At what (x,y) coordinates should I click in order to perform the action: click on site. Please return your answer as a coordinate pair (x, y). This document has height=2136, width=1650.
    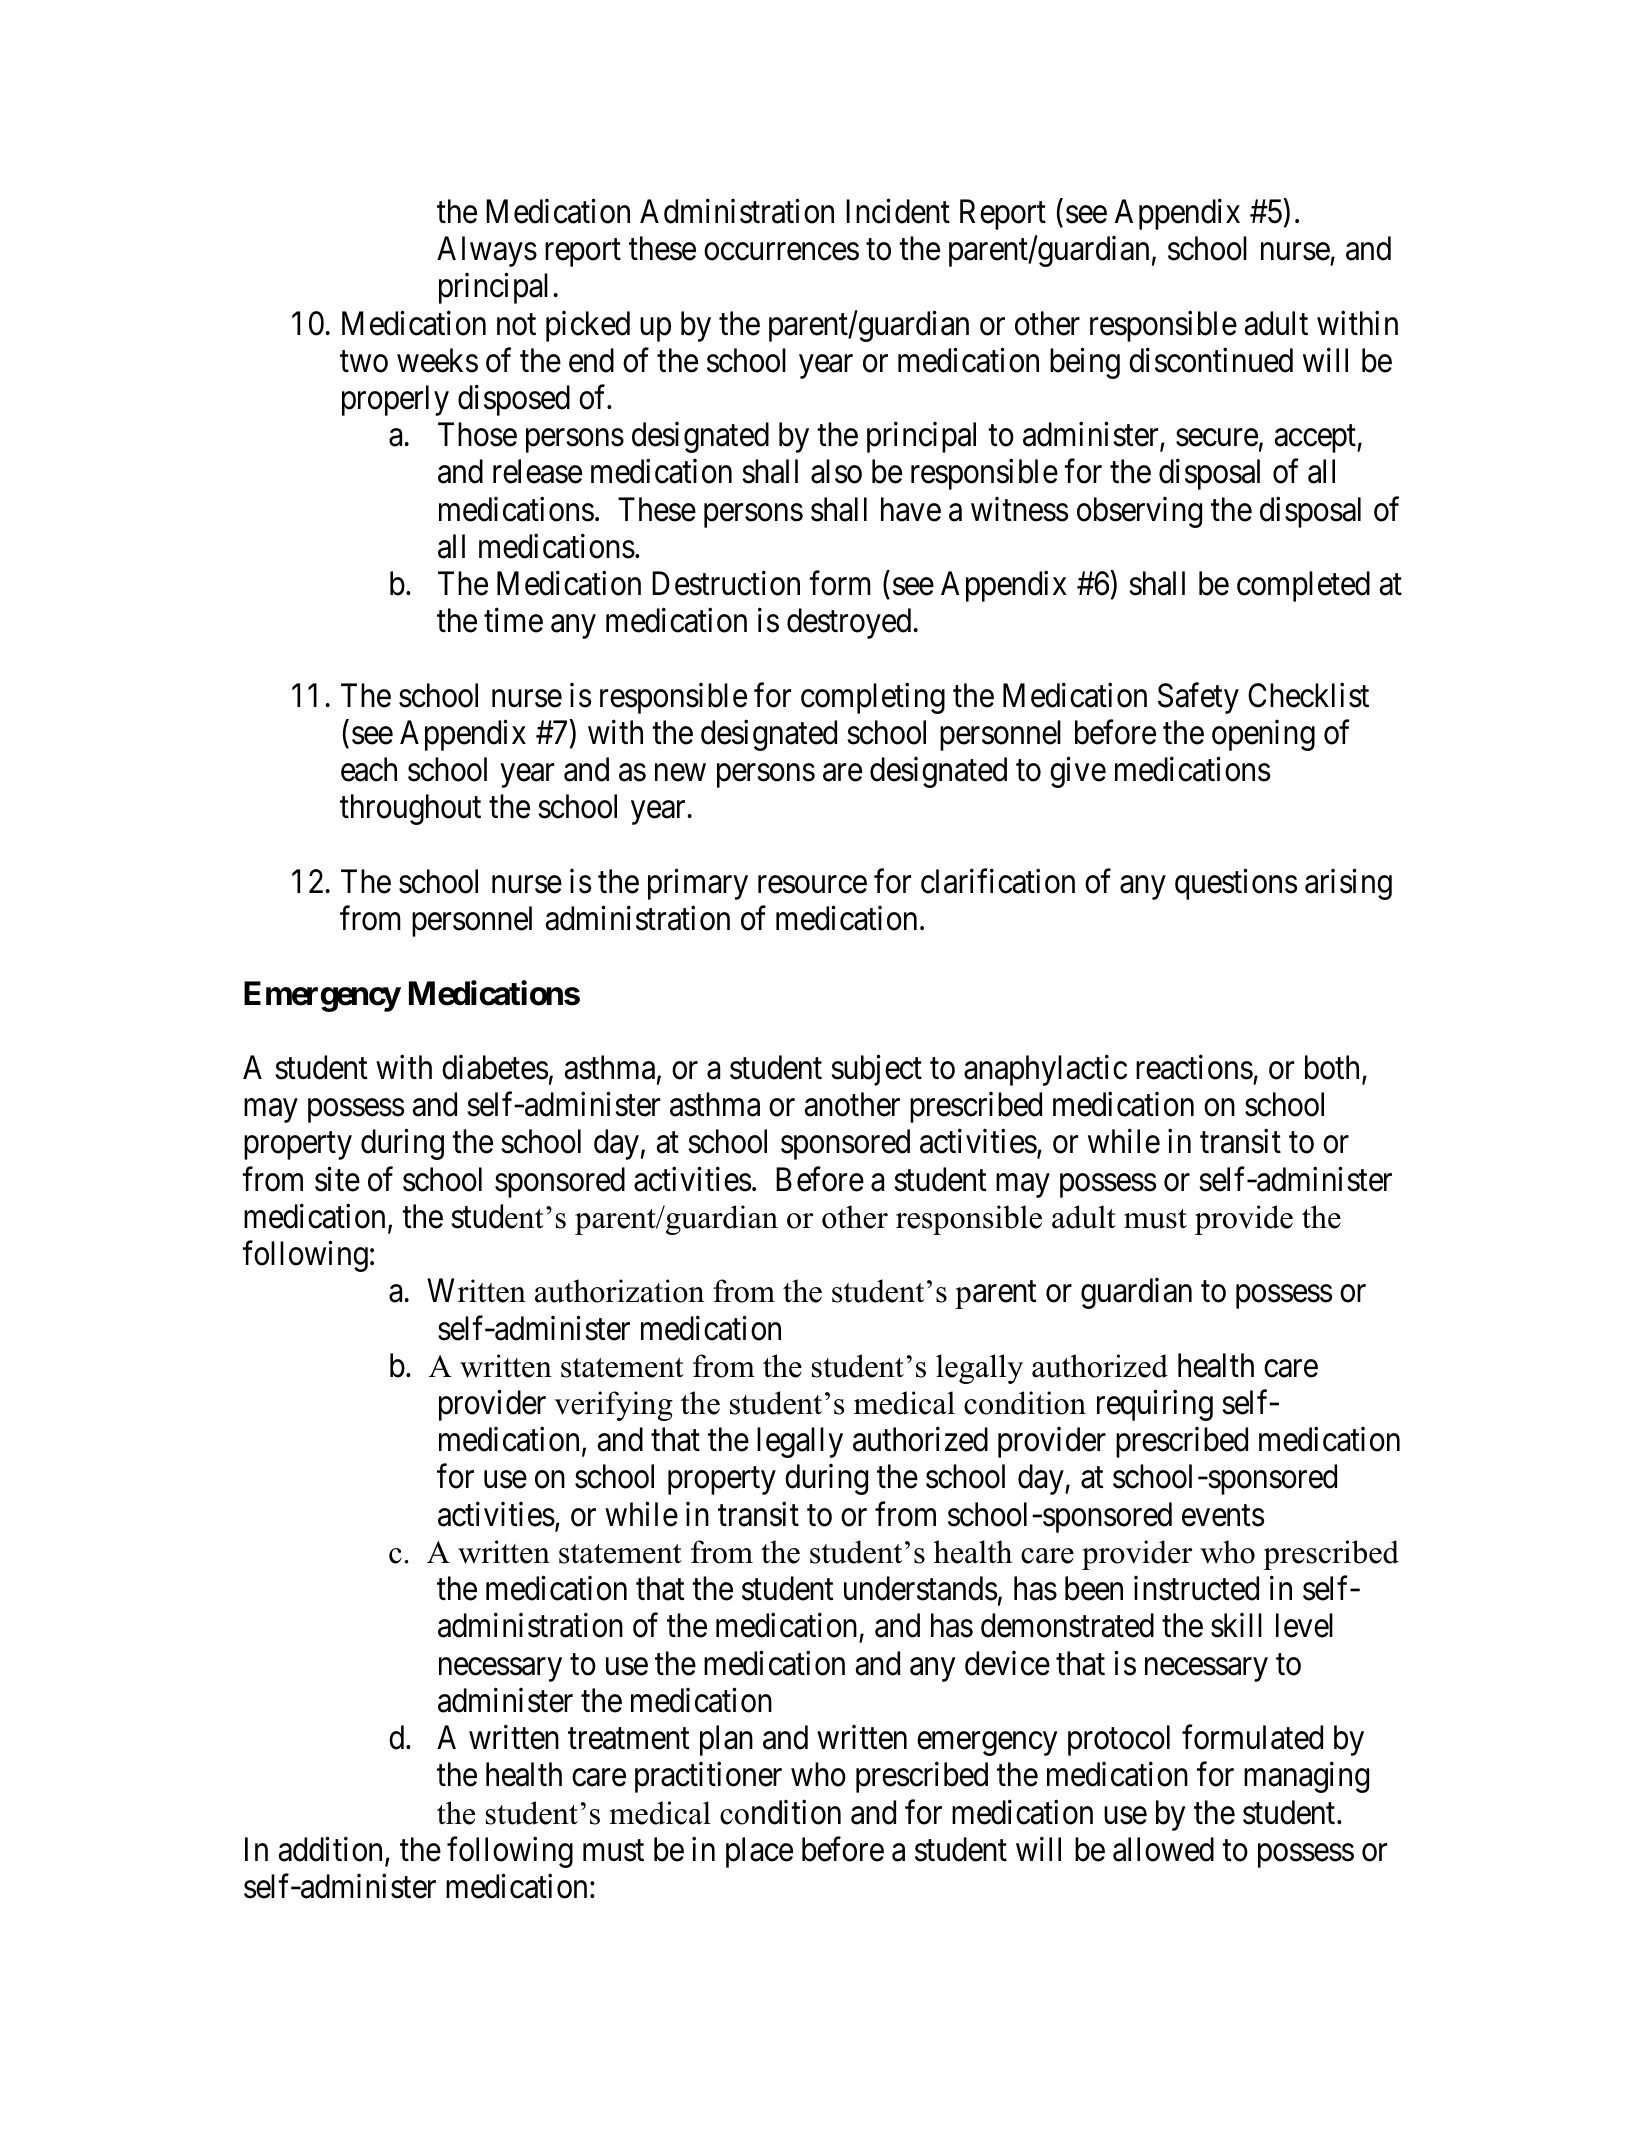
    Looking at the image, I should click on (337, 1179).
